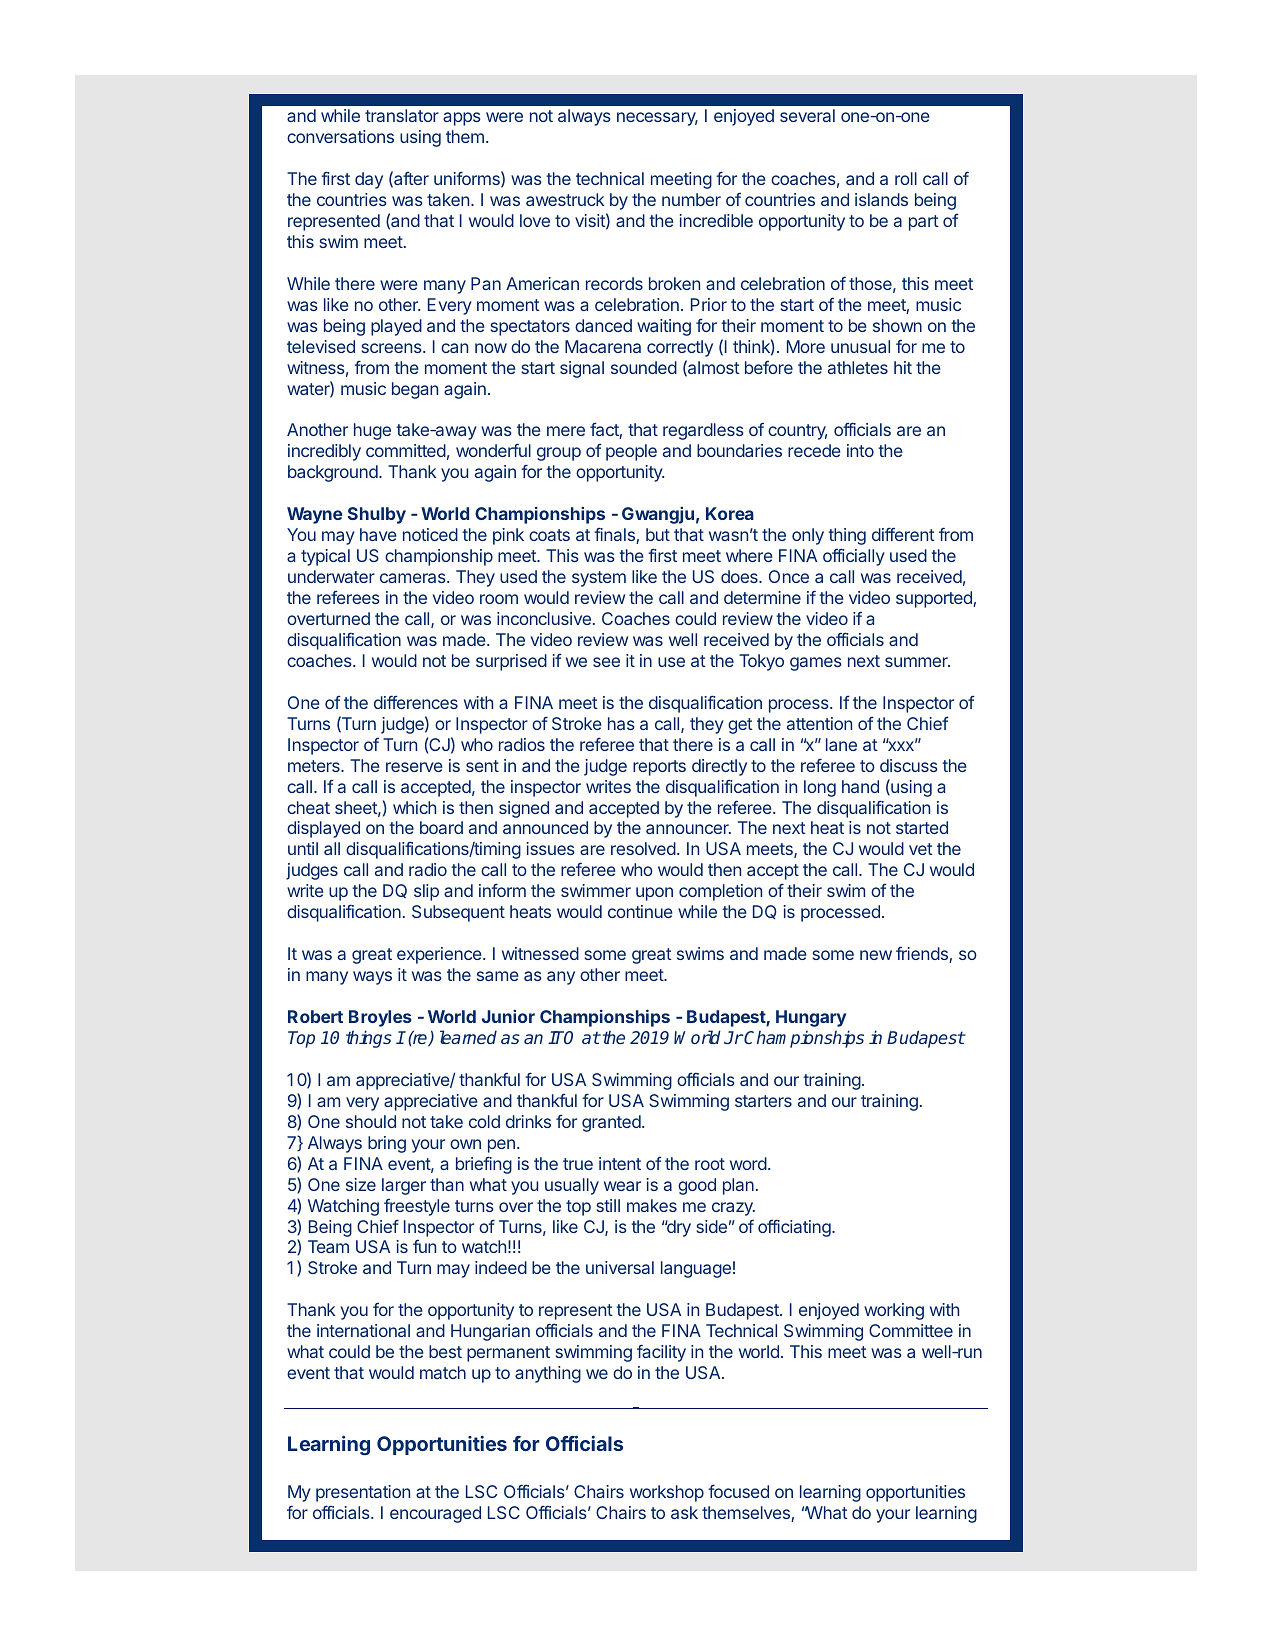 The height and width of the document is (1646, 1272). What do you see at coordinates (860, 450) in the document?
I see `into` at bounding box center [860, 450].
